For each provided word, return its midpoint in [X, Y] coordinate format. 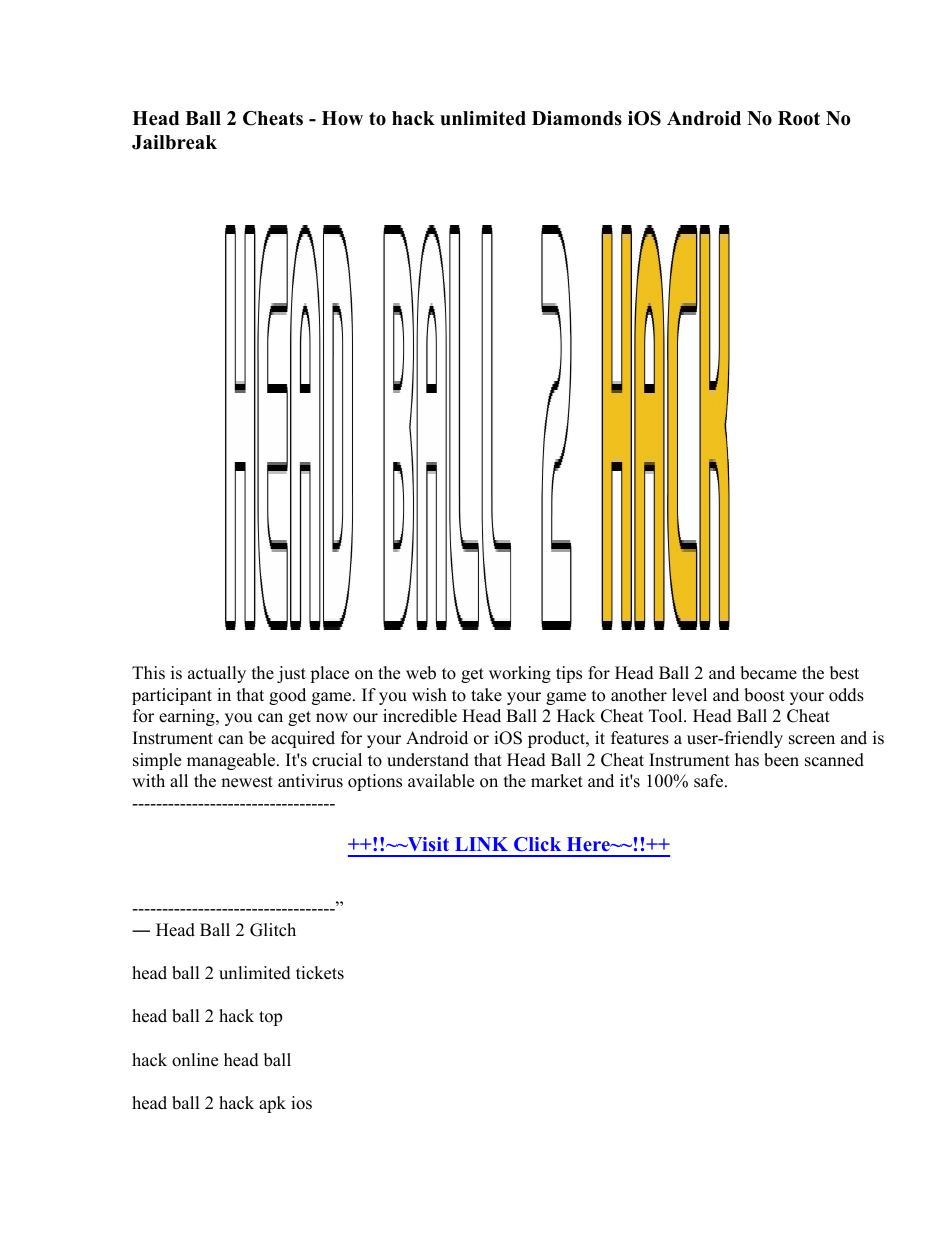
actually [217, 674]
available [441, 781]
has [747, 760]
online [195, 1060]
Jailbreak [174, 142]
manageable [231, 761]
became [768, 673]
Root [799, 118]
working [520, 674]
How [342, 118]
